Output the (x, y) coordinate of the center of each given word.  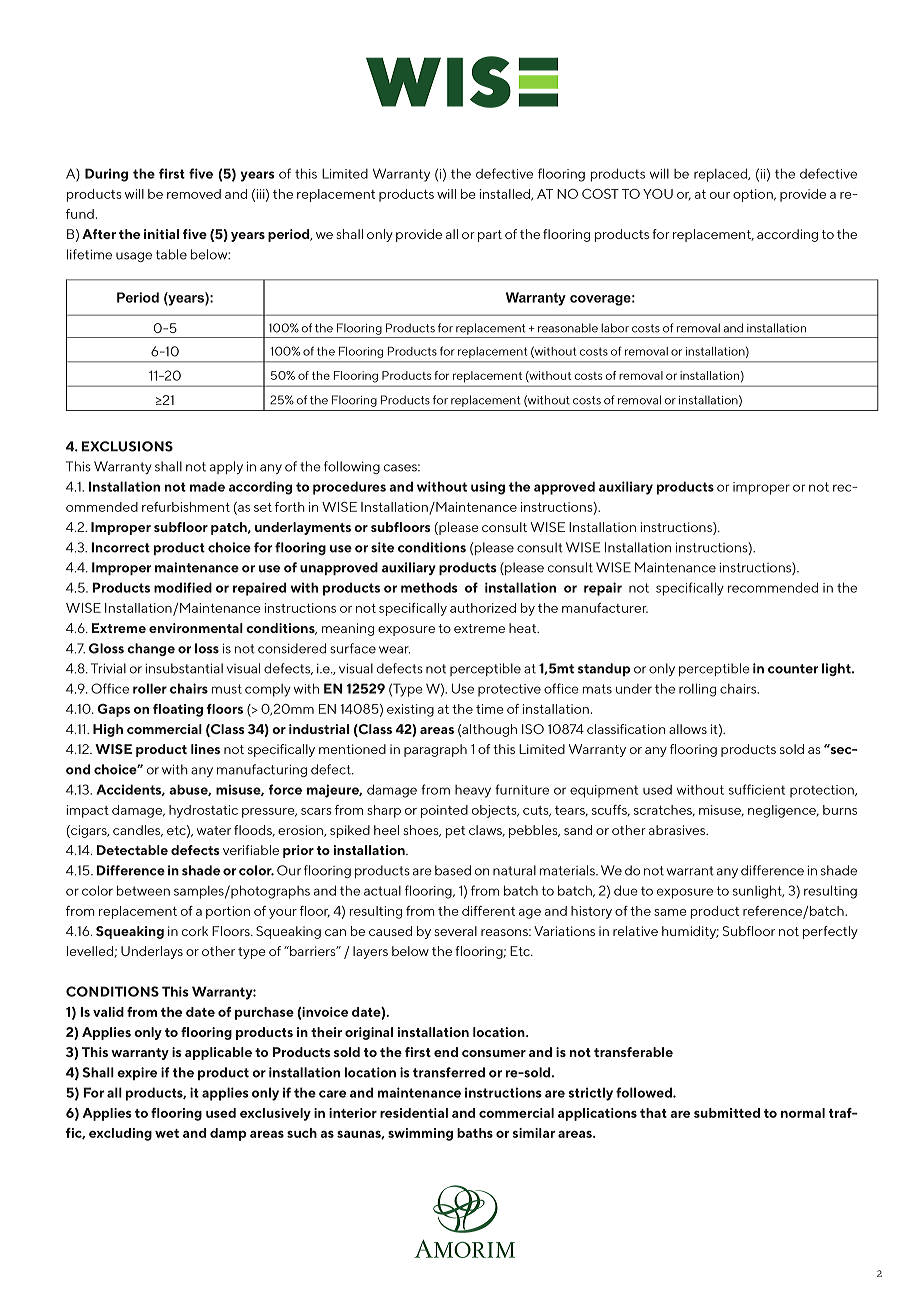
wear (394, 650)
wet (167, 1133)
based (453, 870)
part (490, 236)
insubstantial (184, 668)
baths (475, 1133)
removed (194, 194)
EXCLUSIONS (127, 446)
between (143, 890)
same (670, 912)
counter (793, 669)
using (488, 488)
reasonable (568, 328)
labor (615, 328)
